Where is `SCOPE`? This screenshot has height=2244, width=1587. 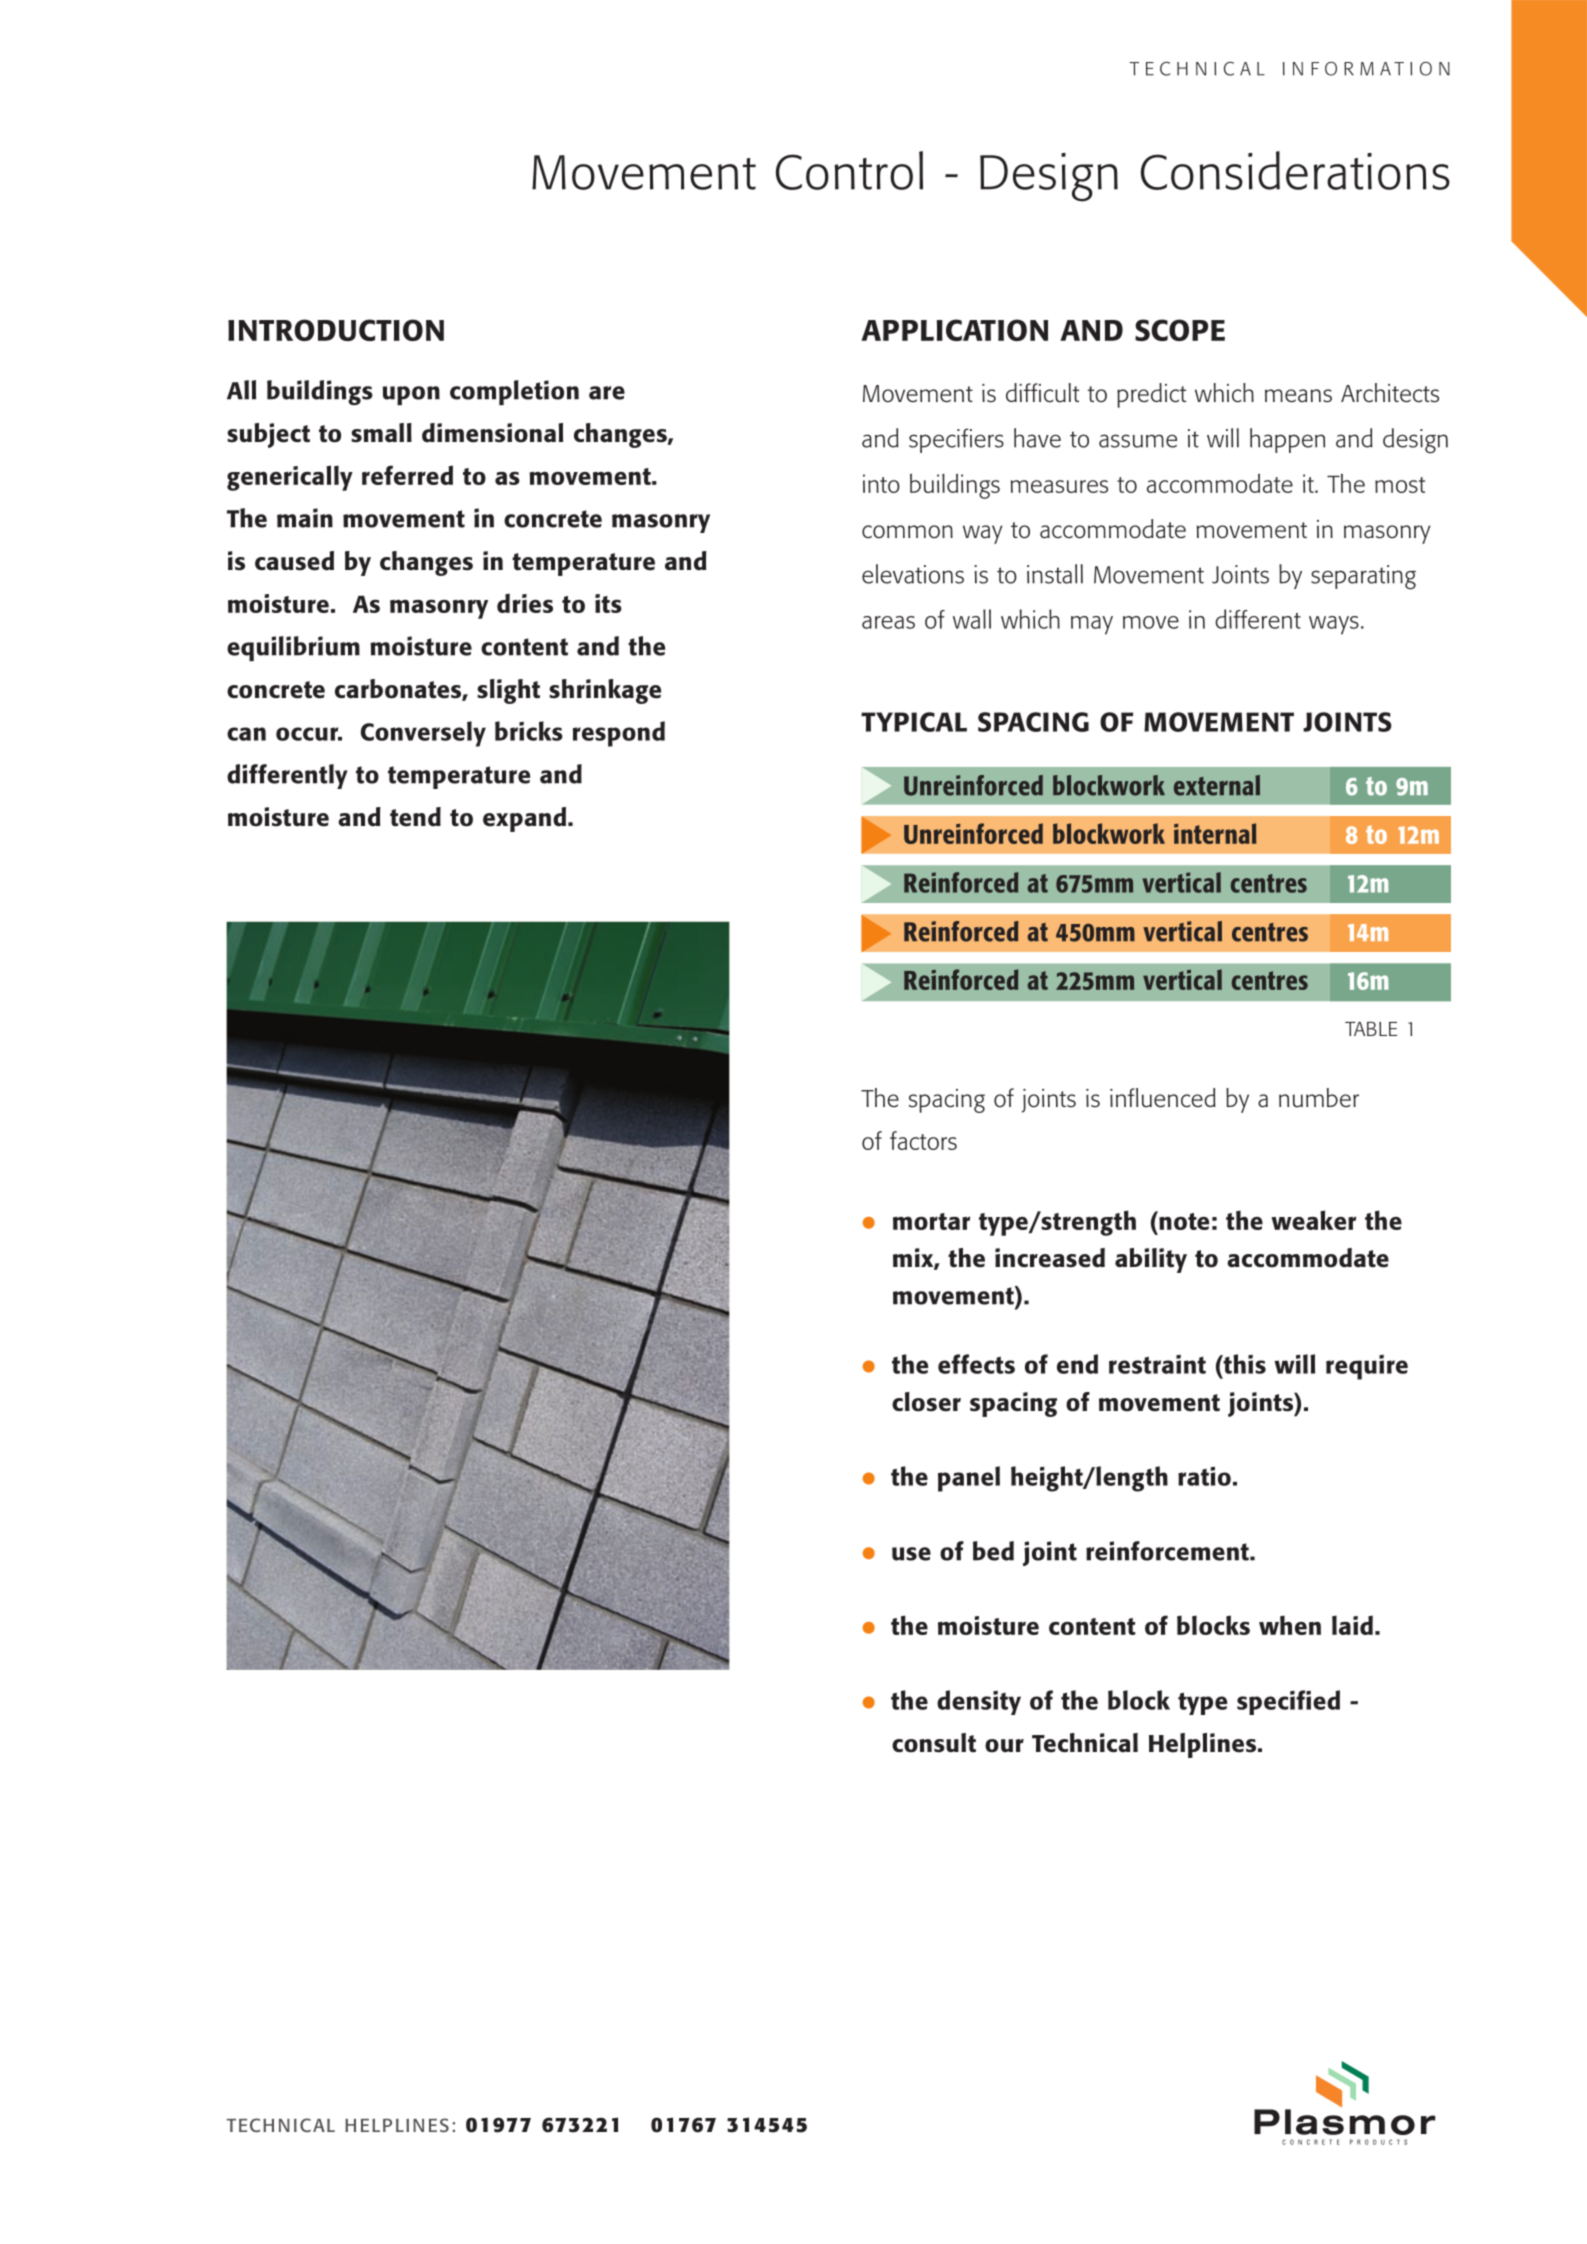
SCOPE is located at coordinates (1180, 330).
